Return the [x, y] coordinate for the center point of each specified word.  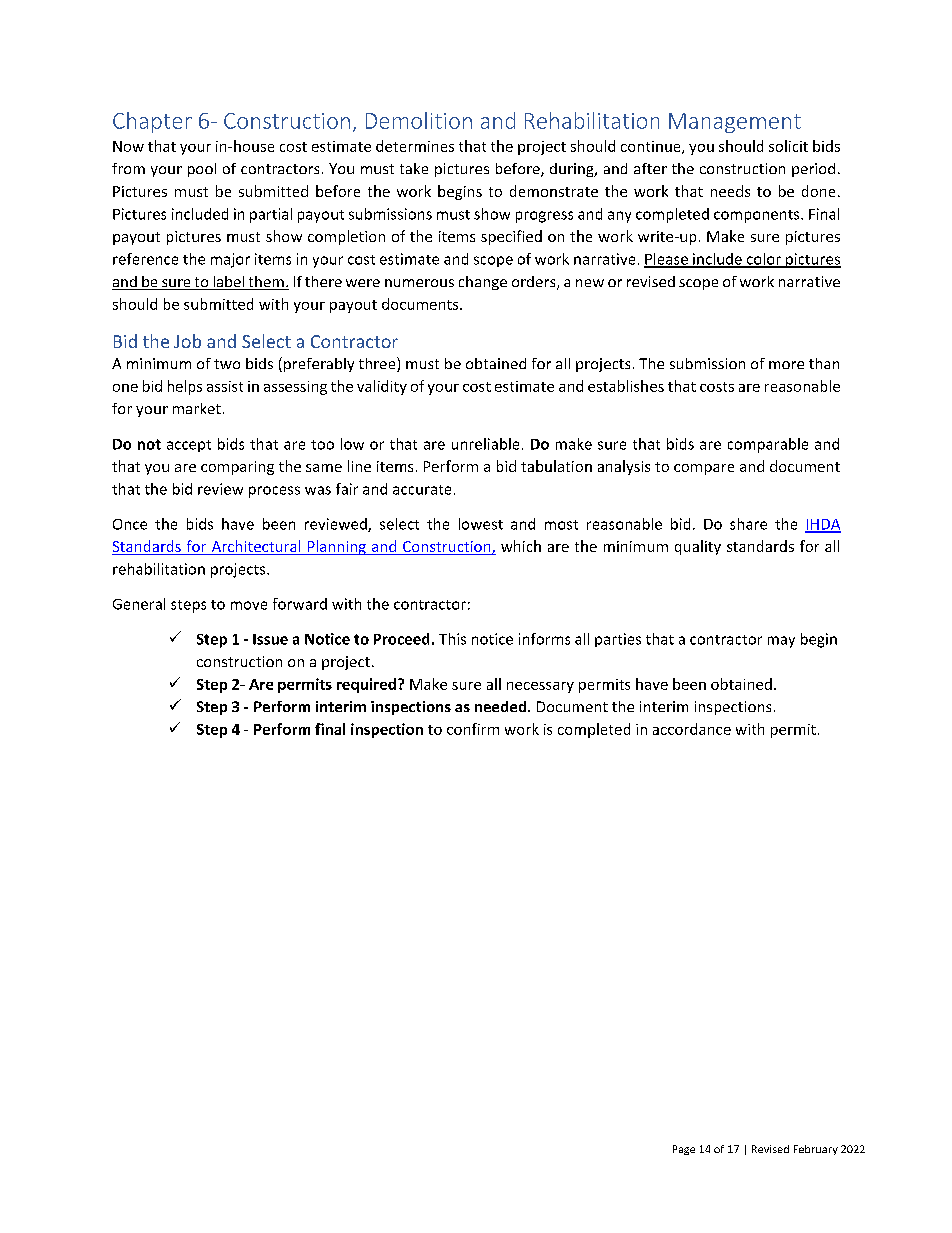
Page [684, 1150]
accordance [692, 729]
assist [225, 386]
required [366, 685]
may [781, 642]
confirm [473, 729]
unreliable [485, 444]
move [249, 605]
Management [735, 123]
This [452, 639]
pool [202, 170]
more [786, 365]
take [414, 168]
